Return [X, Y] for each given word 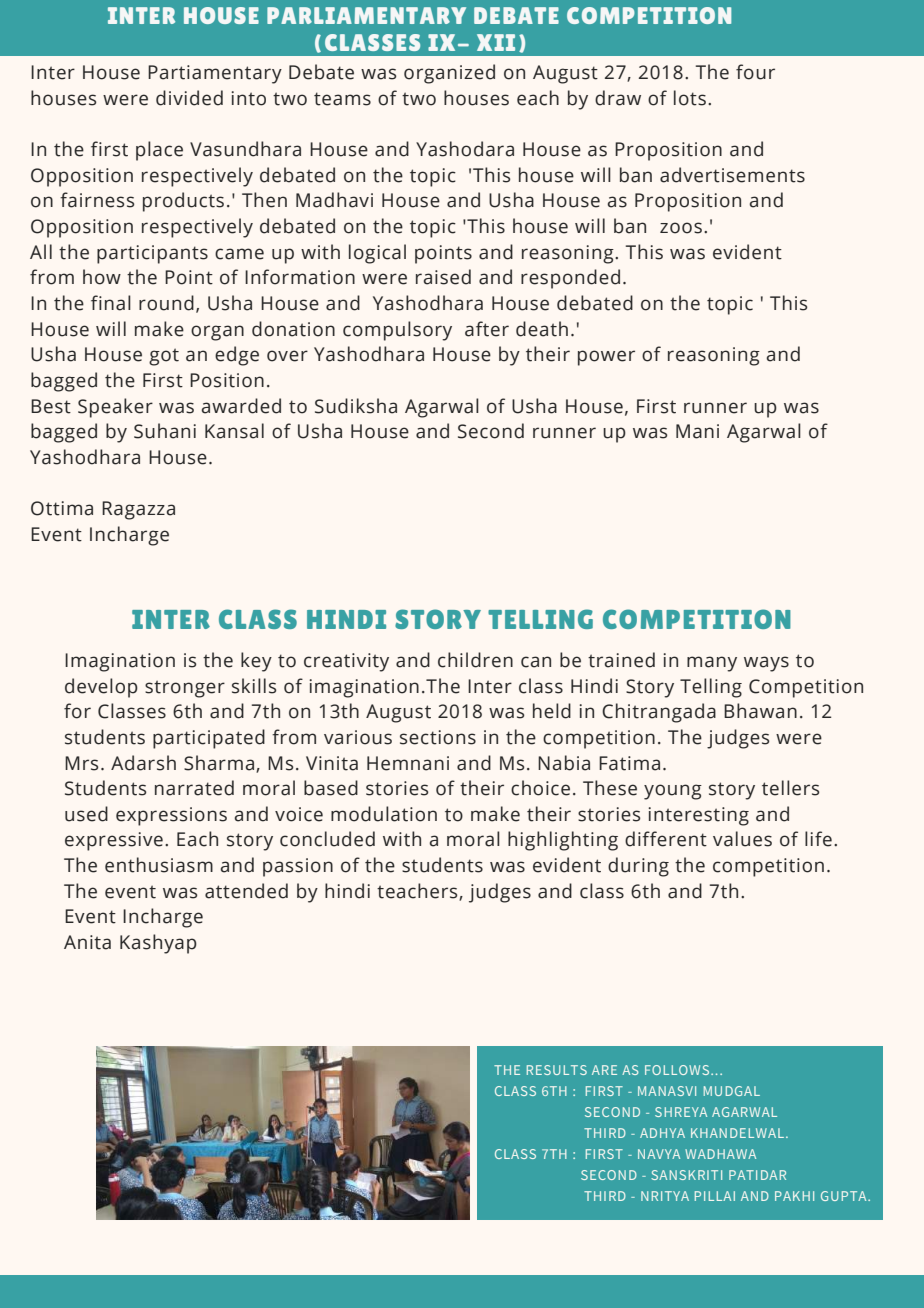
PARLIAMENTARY [366, 15]
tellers [790, 788]
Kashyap [158, 944]
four [755, 72]
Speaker [115, 408]
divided [189, 98]
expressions [171, 816]
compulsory [397, 331]
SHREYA [681, 1112]
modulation [384, 814]
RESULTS [557, 1070]
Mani [697, 431]
